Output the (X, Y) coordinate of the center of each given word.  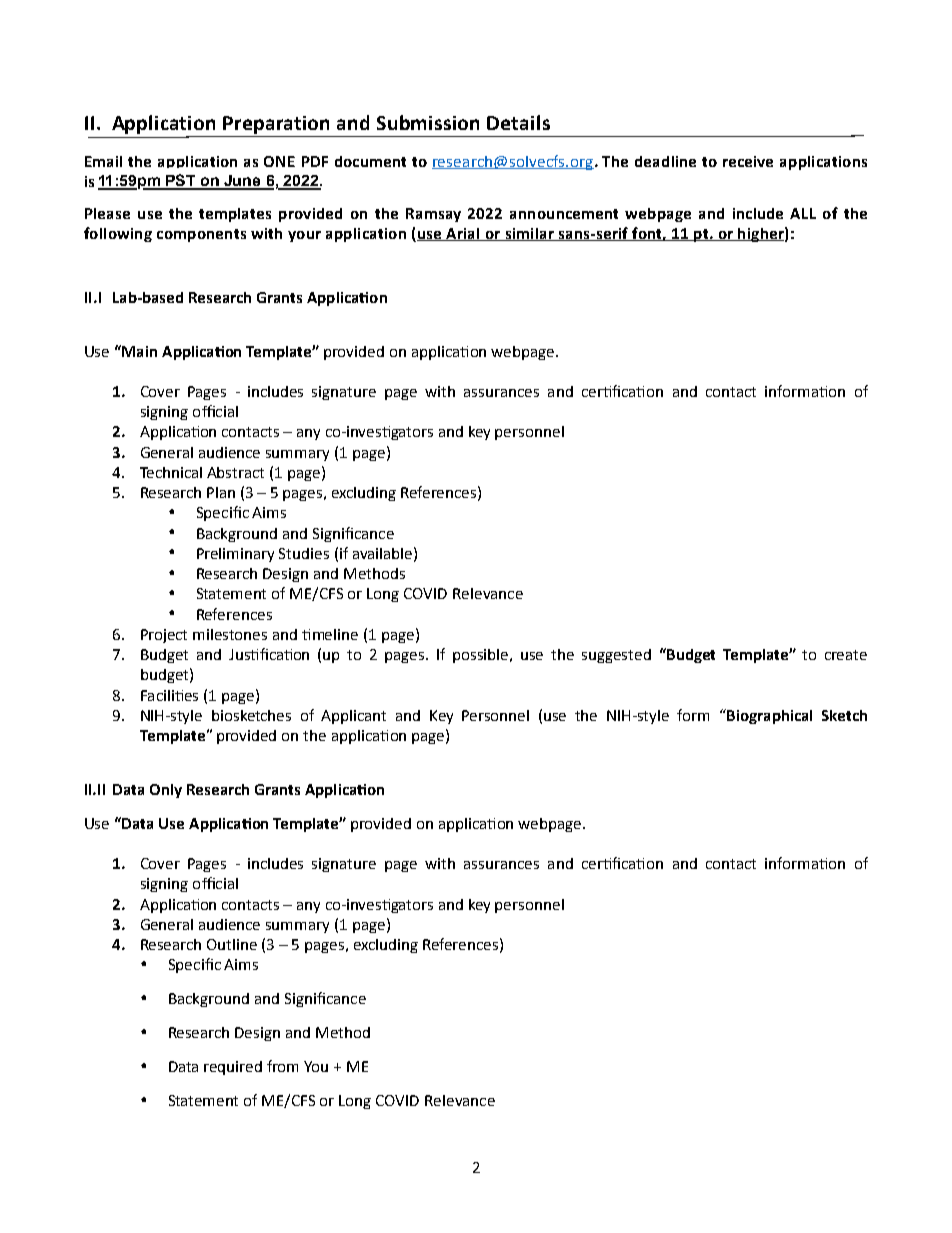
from (282, 1066)
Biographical (768, 716)
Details (518, 122)
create (846, 655)
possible (482, 656)
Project (164, 636)
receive (748, 161)
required (233, 1068)
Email (103, 161)
